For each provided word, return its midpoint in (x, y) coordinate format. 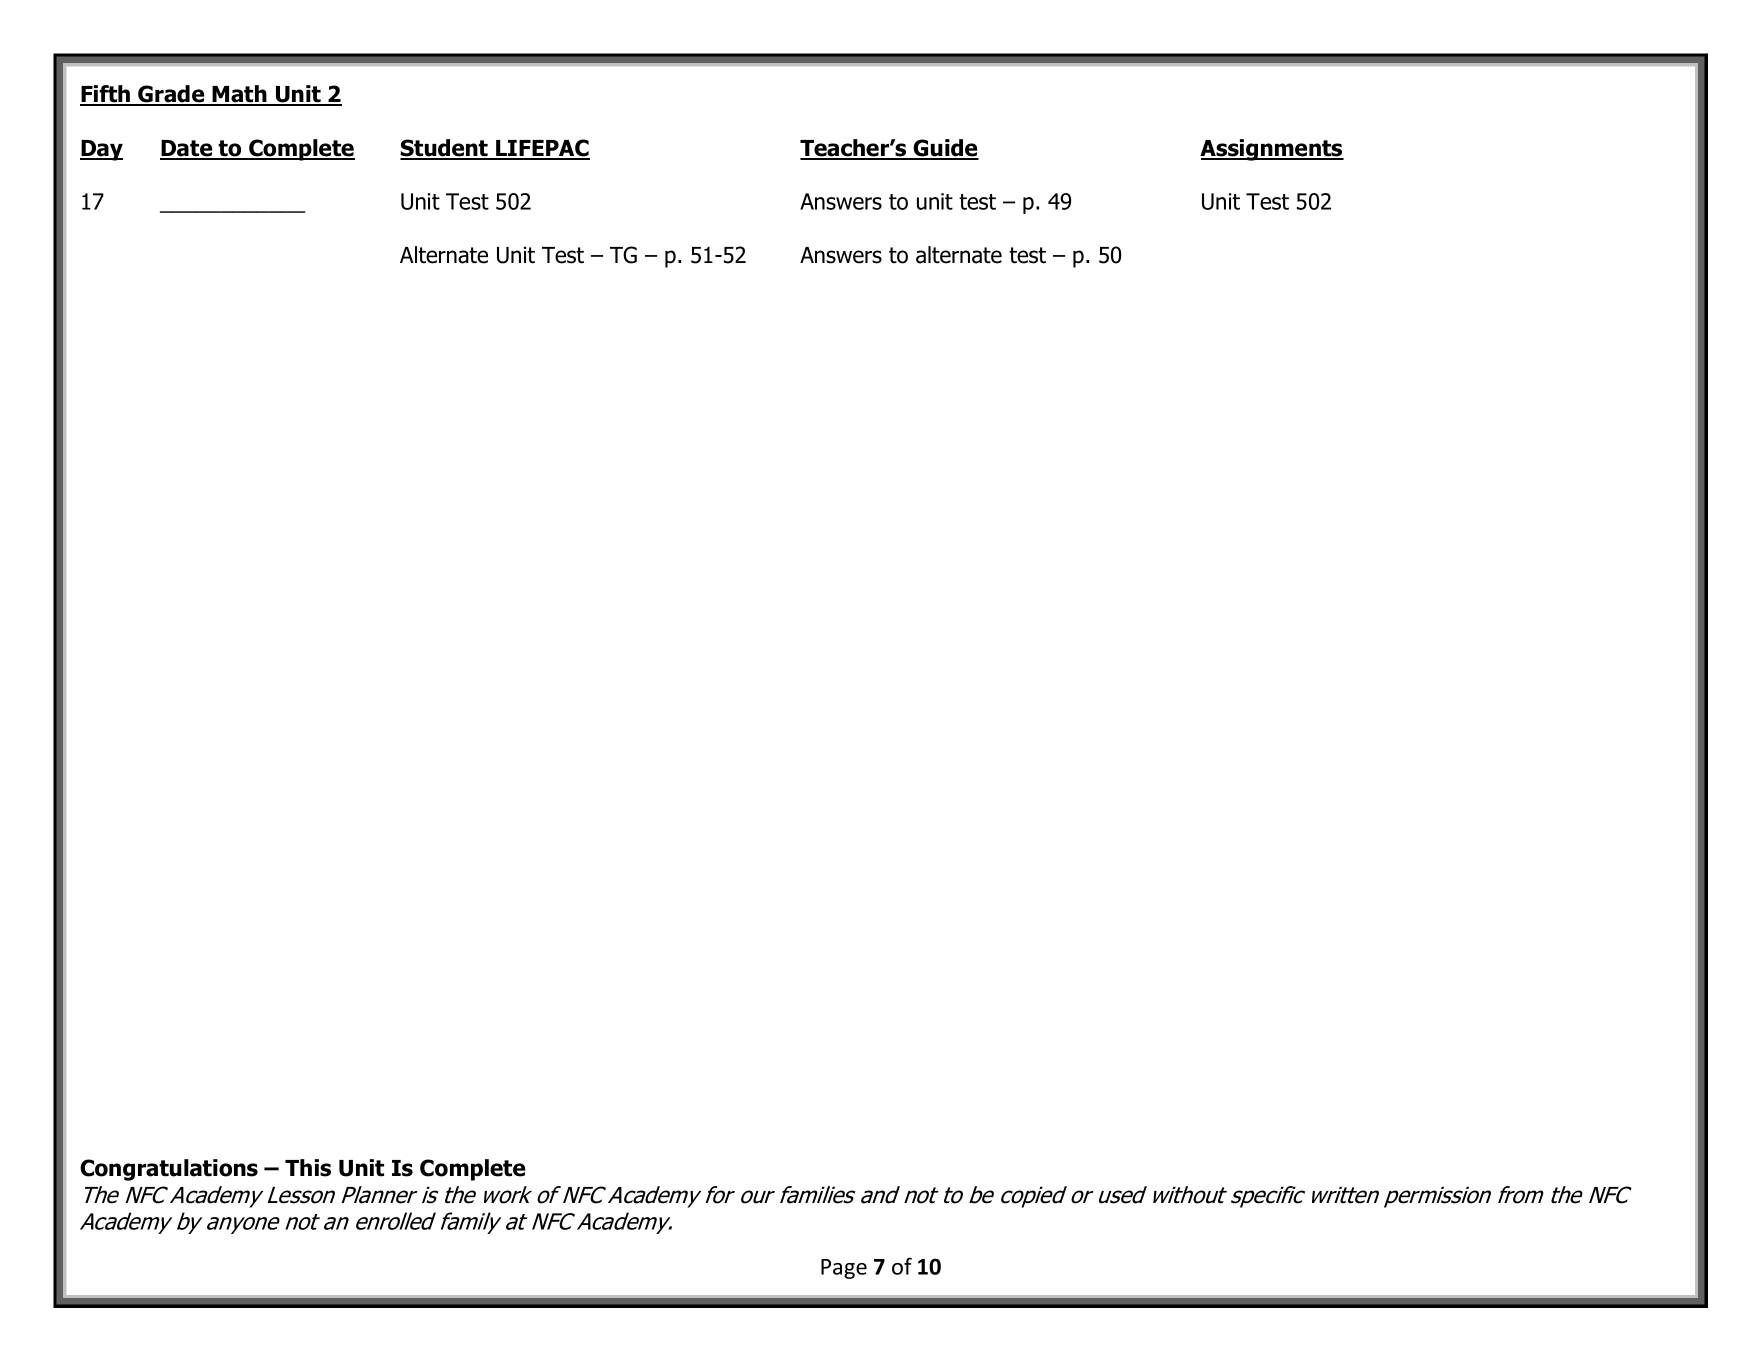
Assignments (1272, 150)
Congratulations (169, 1170)
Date (187, 149)
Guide (945, 149)
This (308, 1168)
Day (101, 150)
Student (445, 149)
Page (844, 1269)
